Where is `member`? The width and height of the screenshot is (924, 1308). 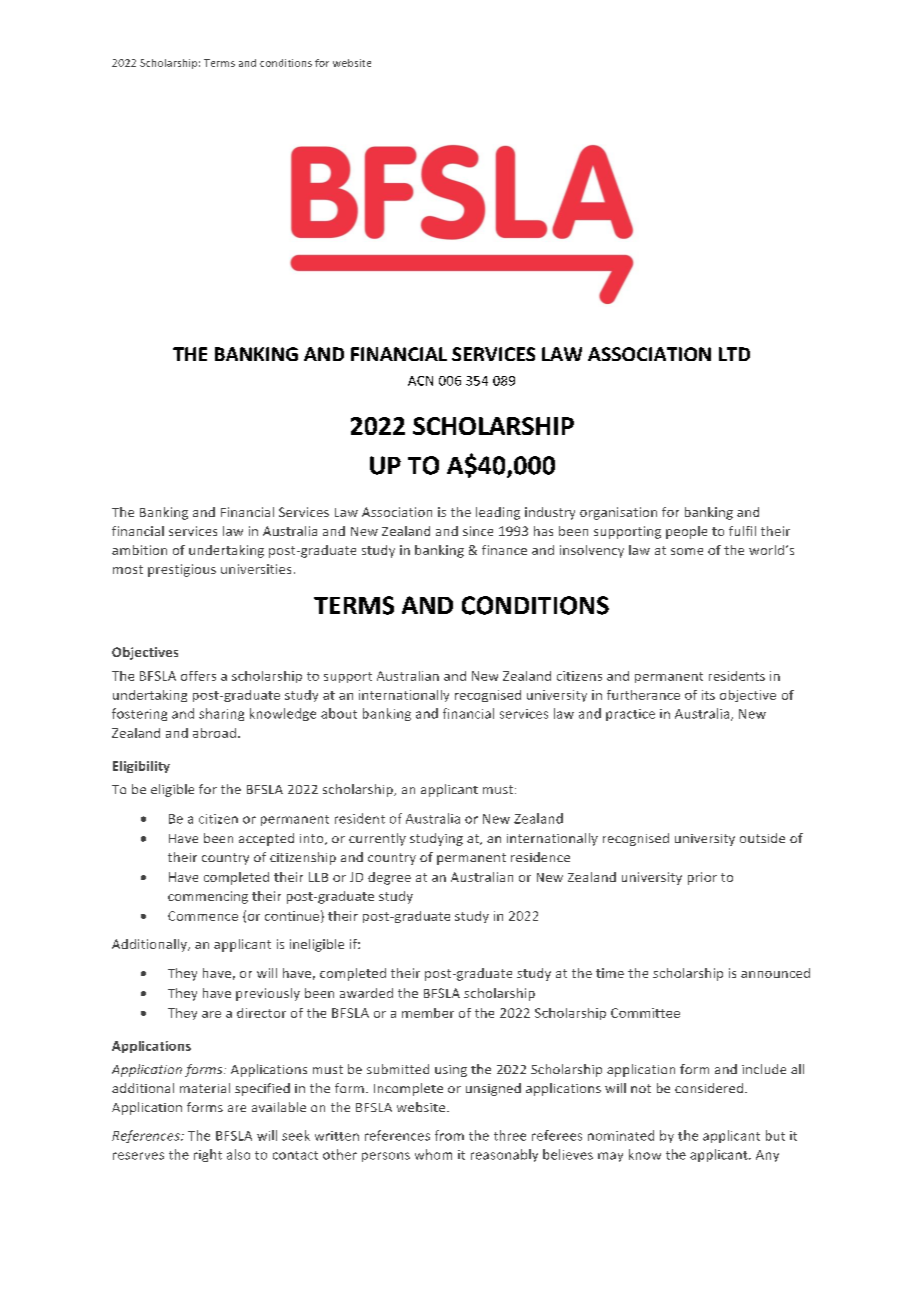
member is located at coordinates (428, 1013).
